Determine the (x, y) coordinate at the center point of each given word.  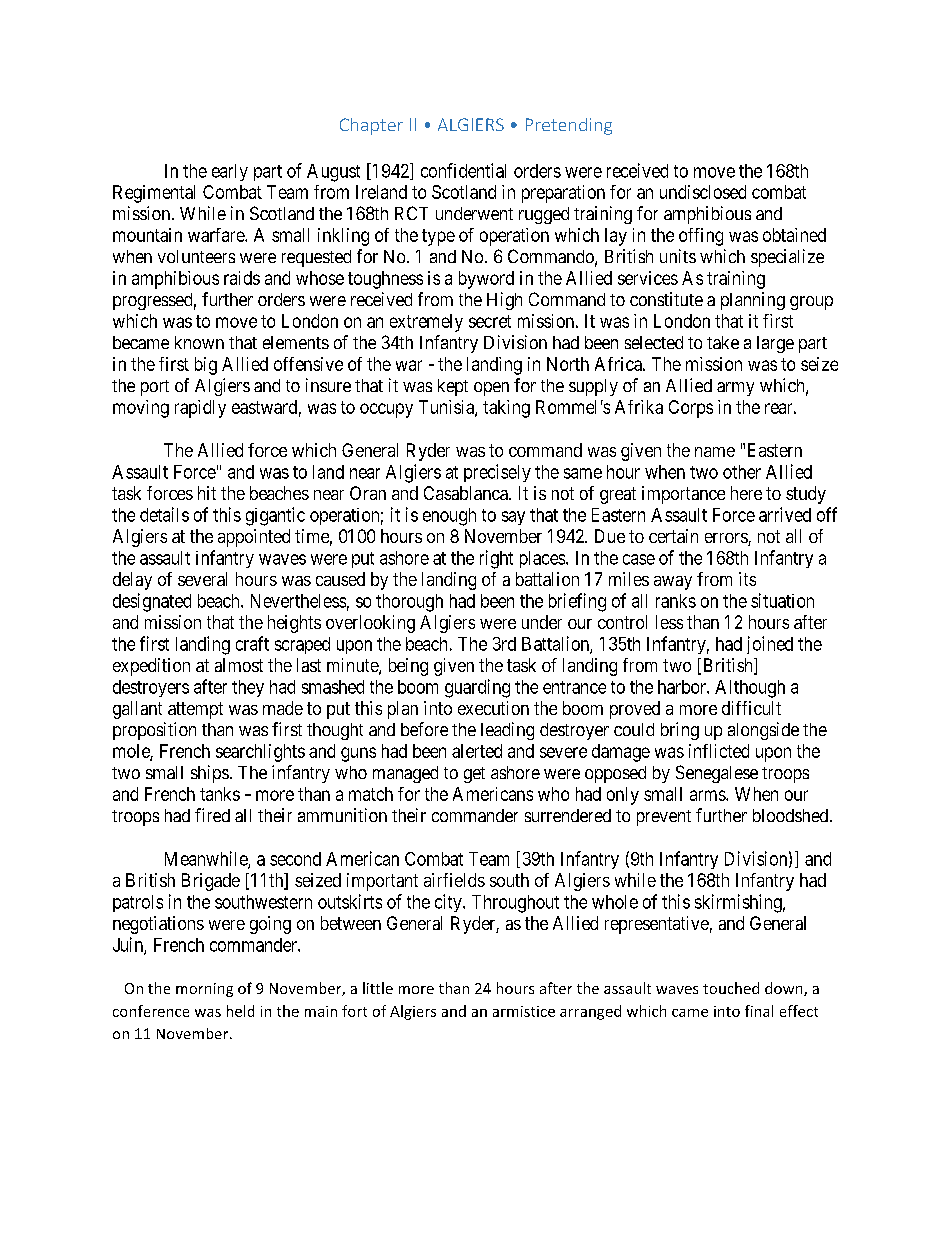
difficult (751, 708)
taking (506, 409)
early (230, 172)
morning (204, 990)
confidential (463, 170)
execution (493, 708)
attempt (195, 710)
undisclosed (703, 192)
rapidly (200, 409)
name (715, 452)
